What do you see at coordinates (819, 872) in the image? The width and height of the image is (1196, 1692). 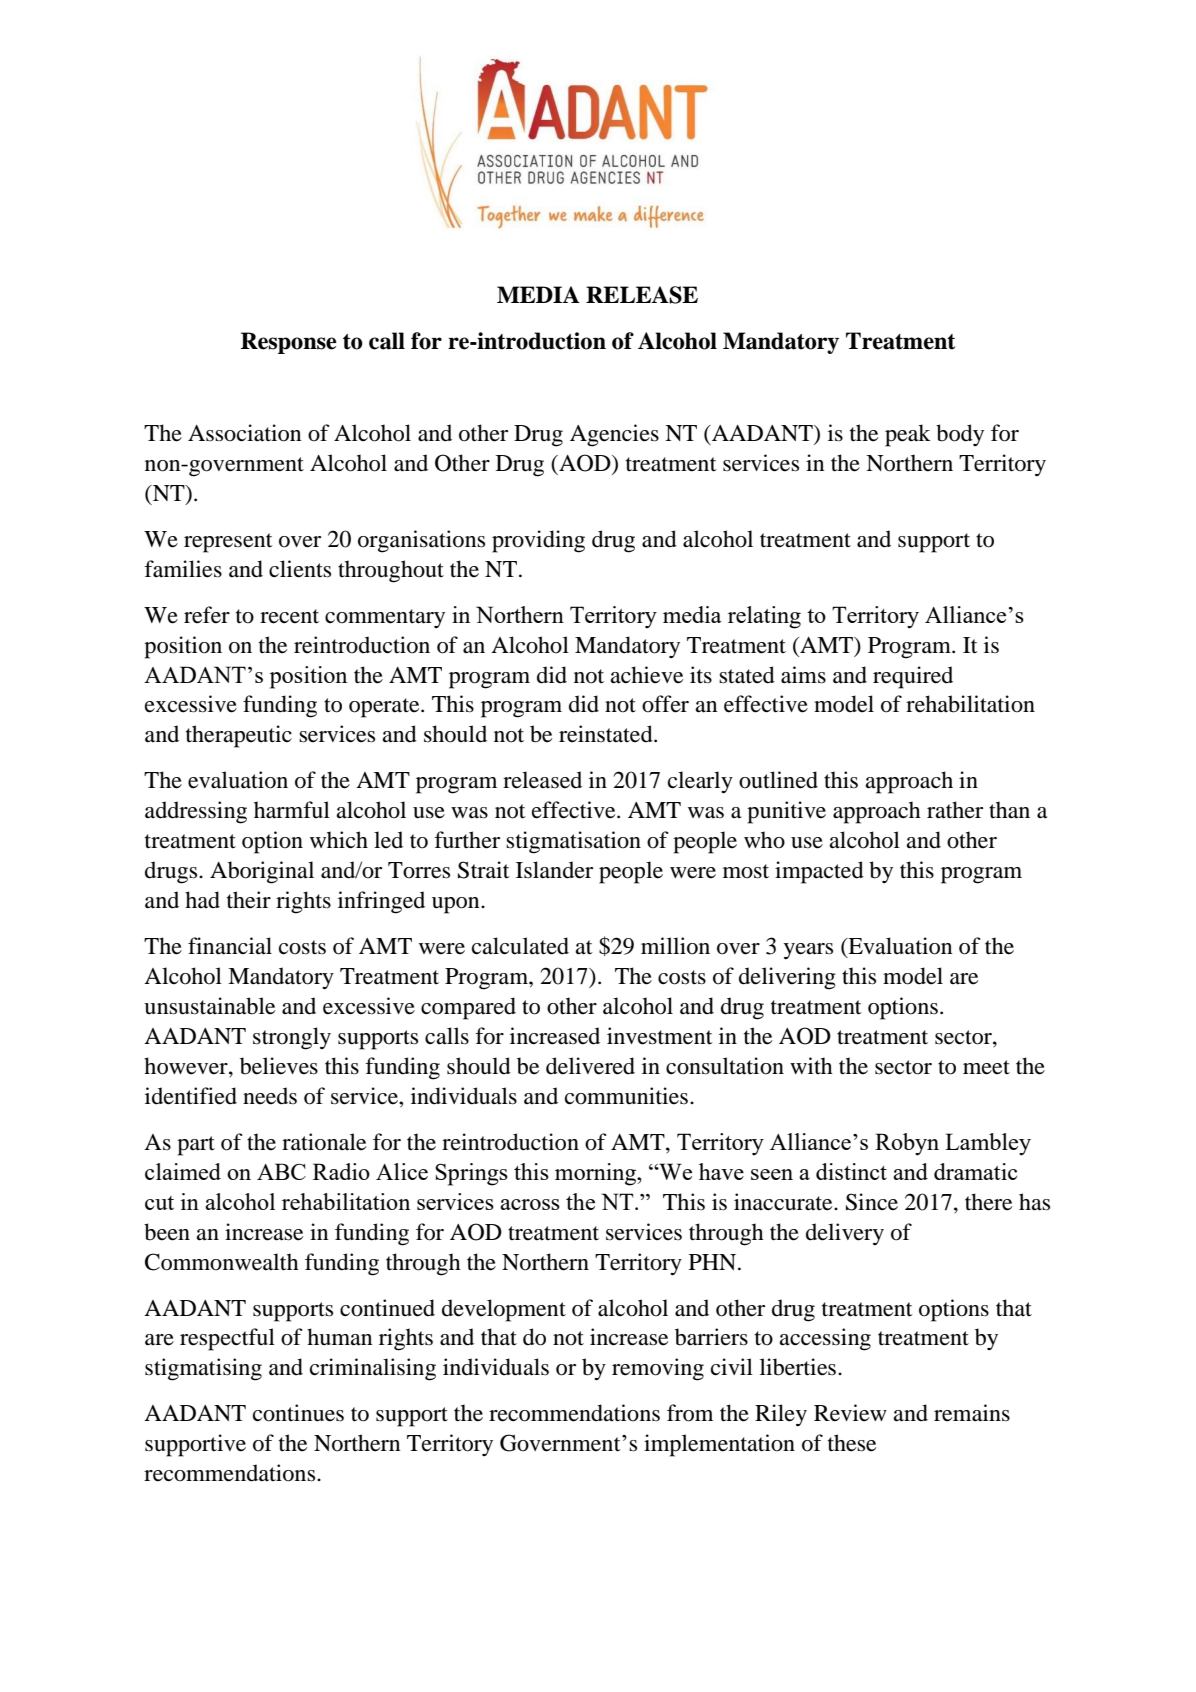 I see `impacted` at bounding box center [819, 872].
